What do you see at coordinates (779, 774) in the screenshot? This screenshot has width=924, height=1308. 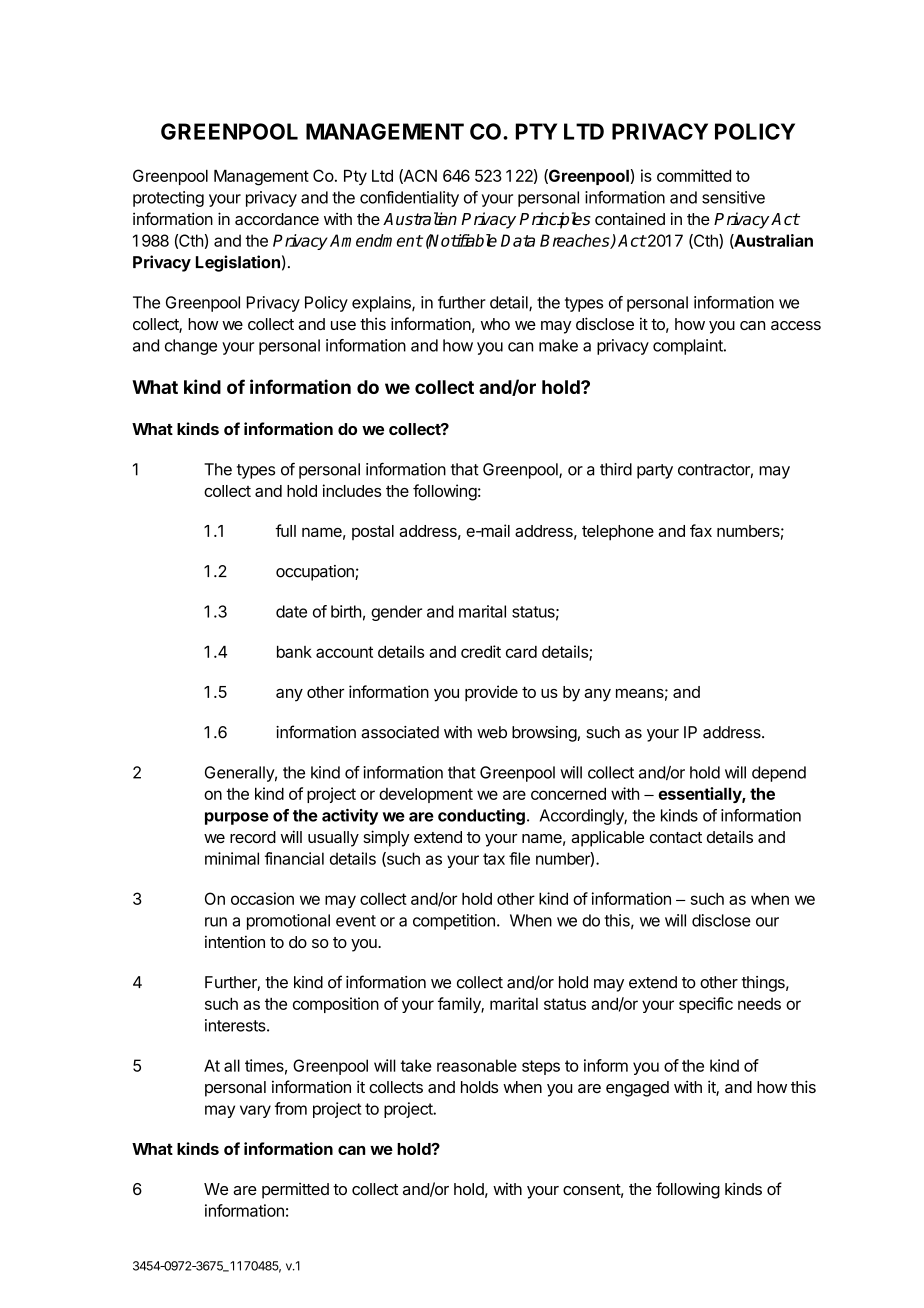 I see `depend` at bounding box center [779, 774].
